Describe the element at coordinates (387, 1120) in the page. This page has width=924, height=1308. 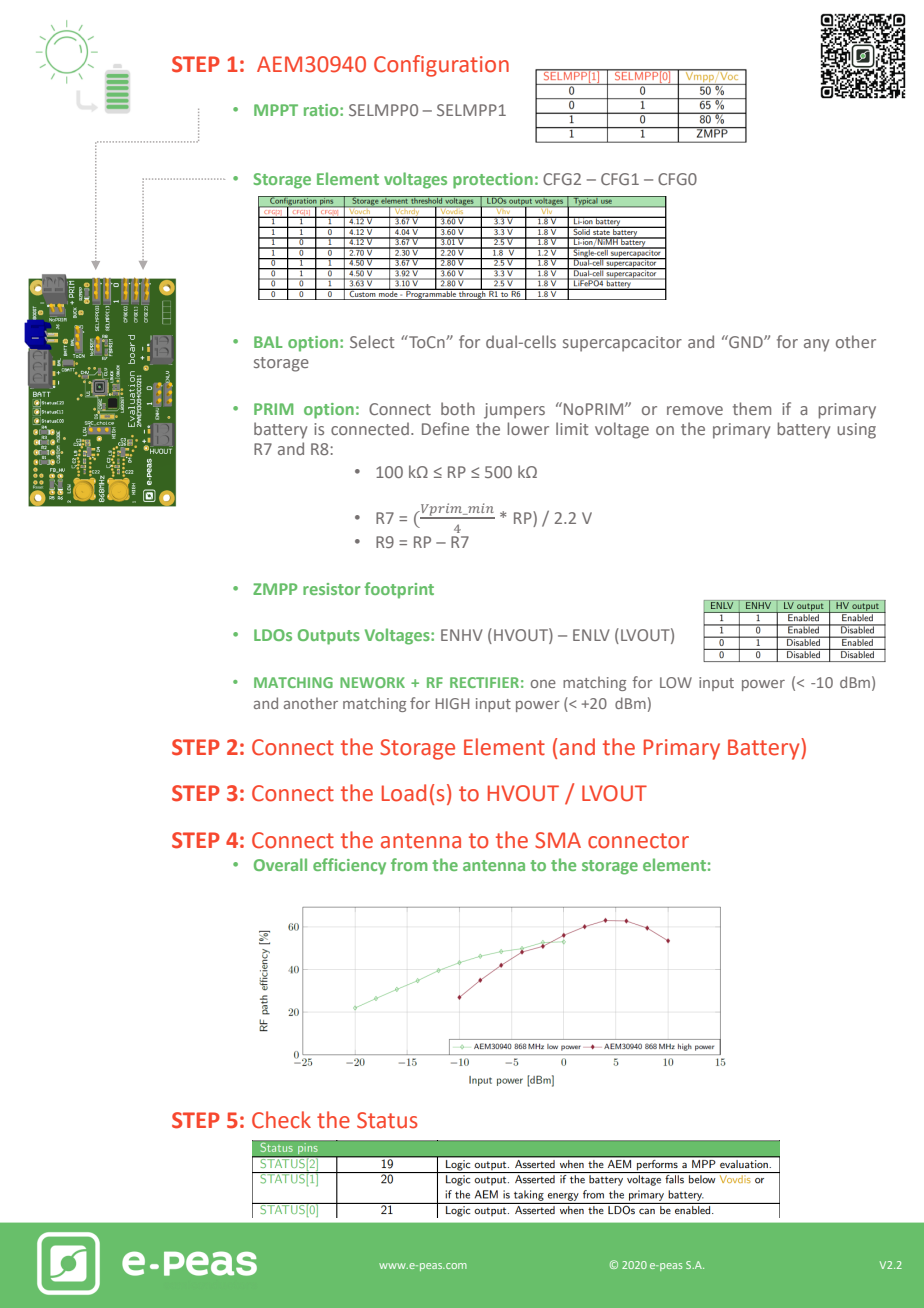
I see `Status` at that location.
